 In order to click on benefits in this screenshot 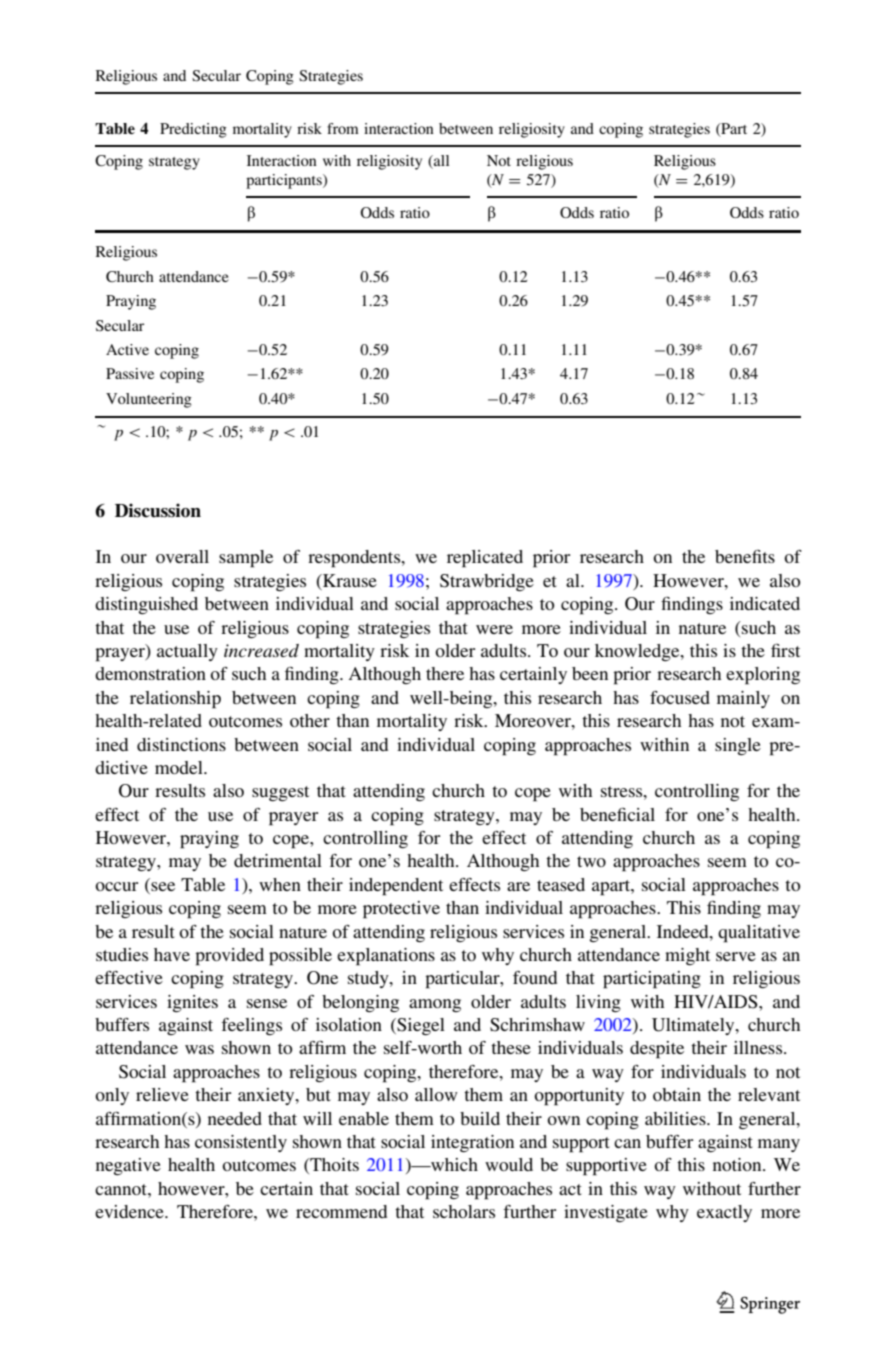, I will do `click(745, 556)`.
